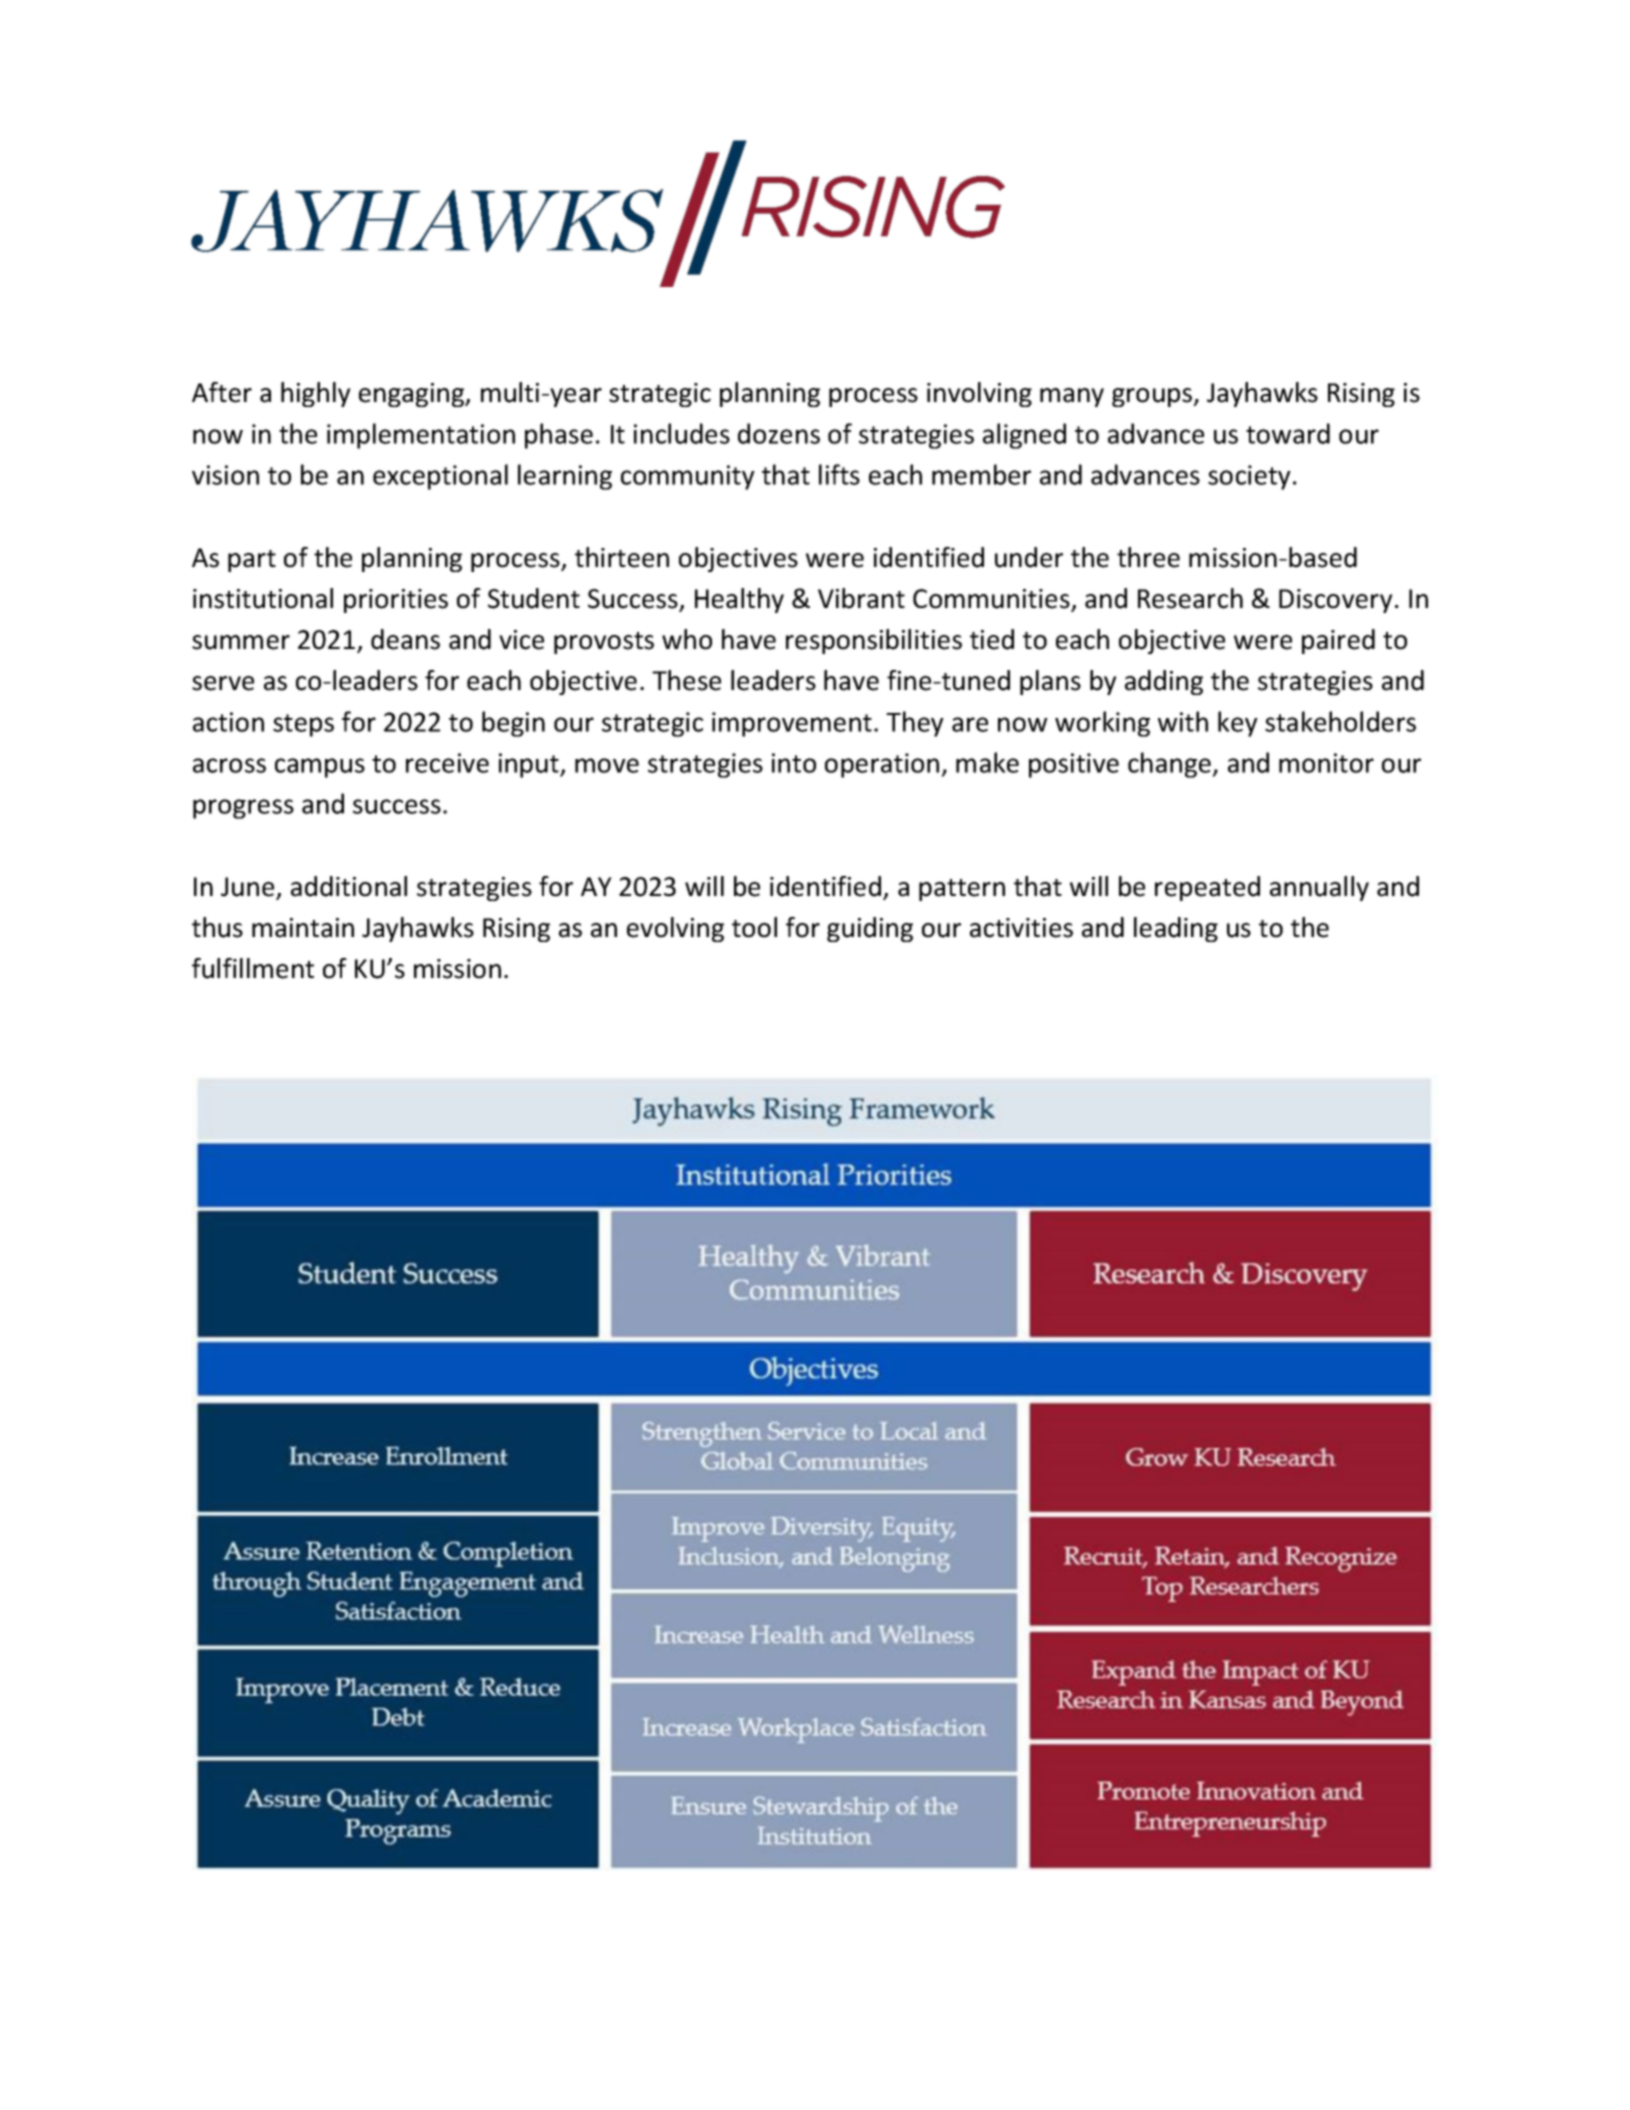 This screenshot has height=2110, width=1630. I want to click on highly, so click(316, 394).
